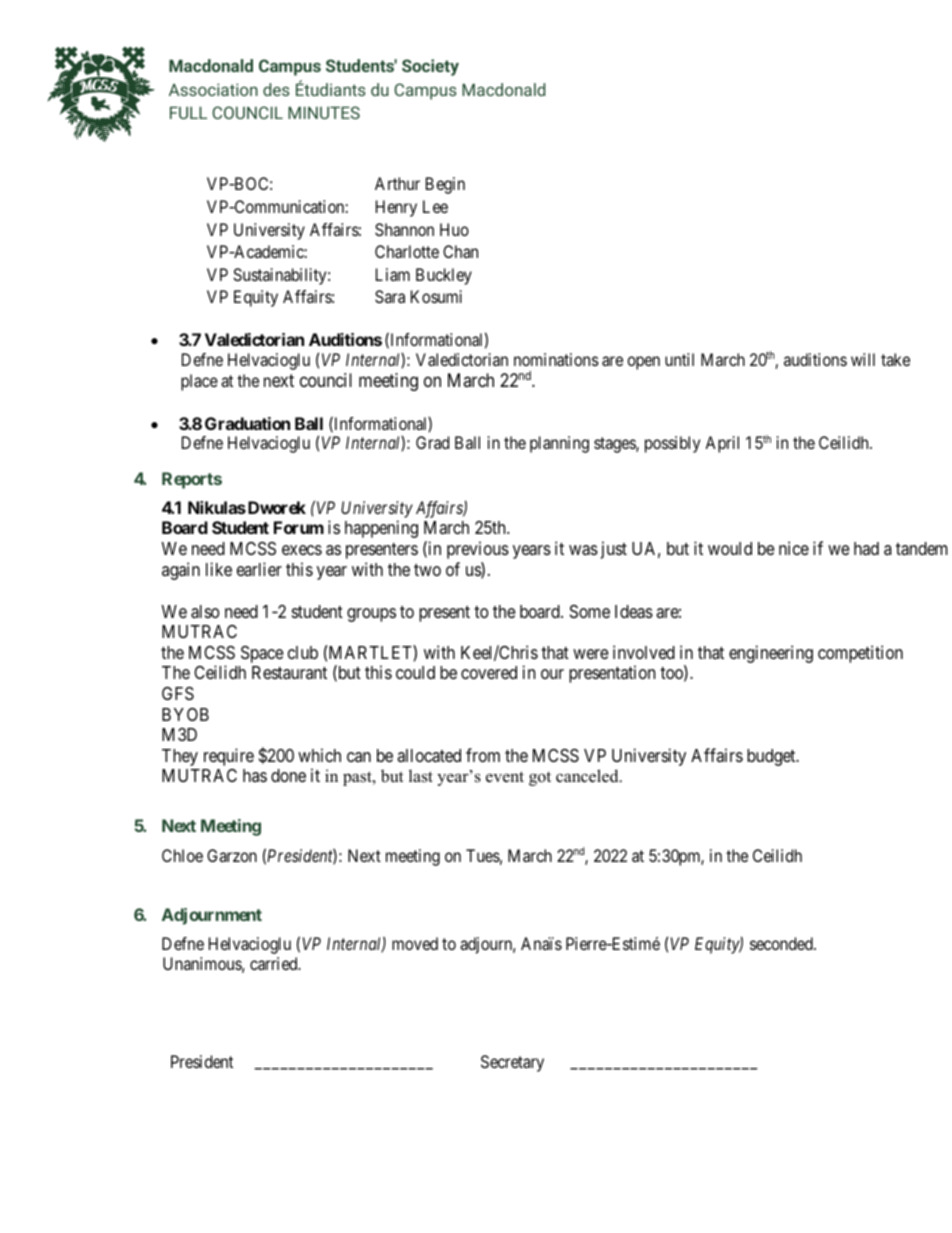 Image resolution: width=952 pixels, height=1233 pixels. Describe the element at coordinates (276, 89) in the image. I see `des` at that location.
